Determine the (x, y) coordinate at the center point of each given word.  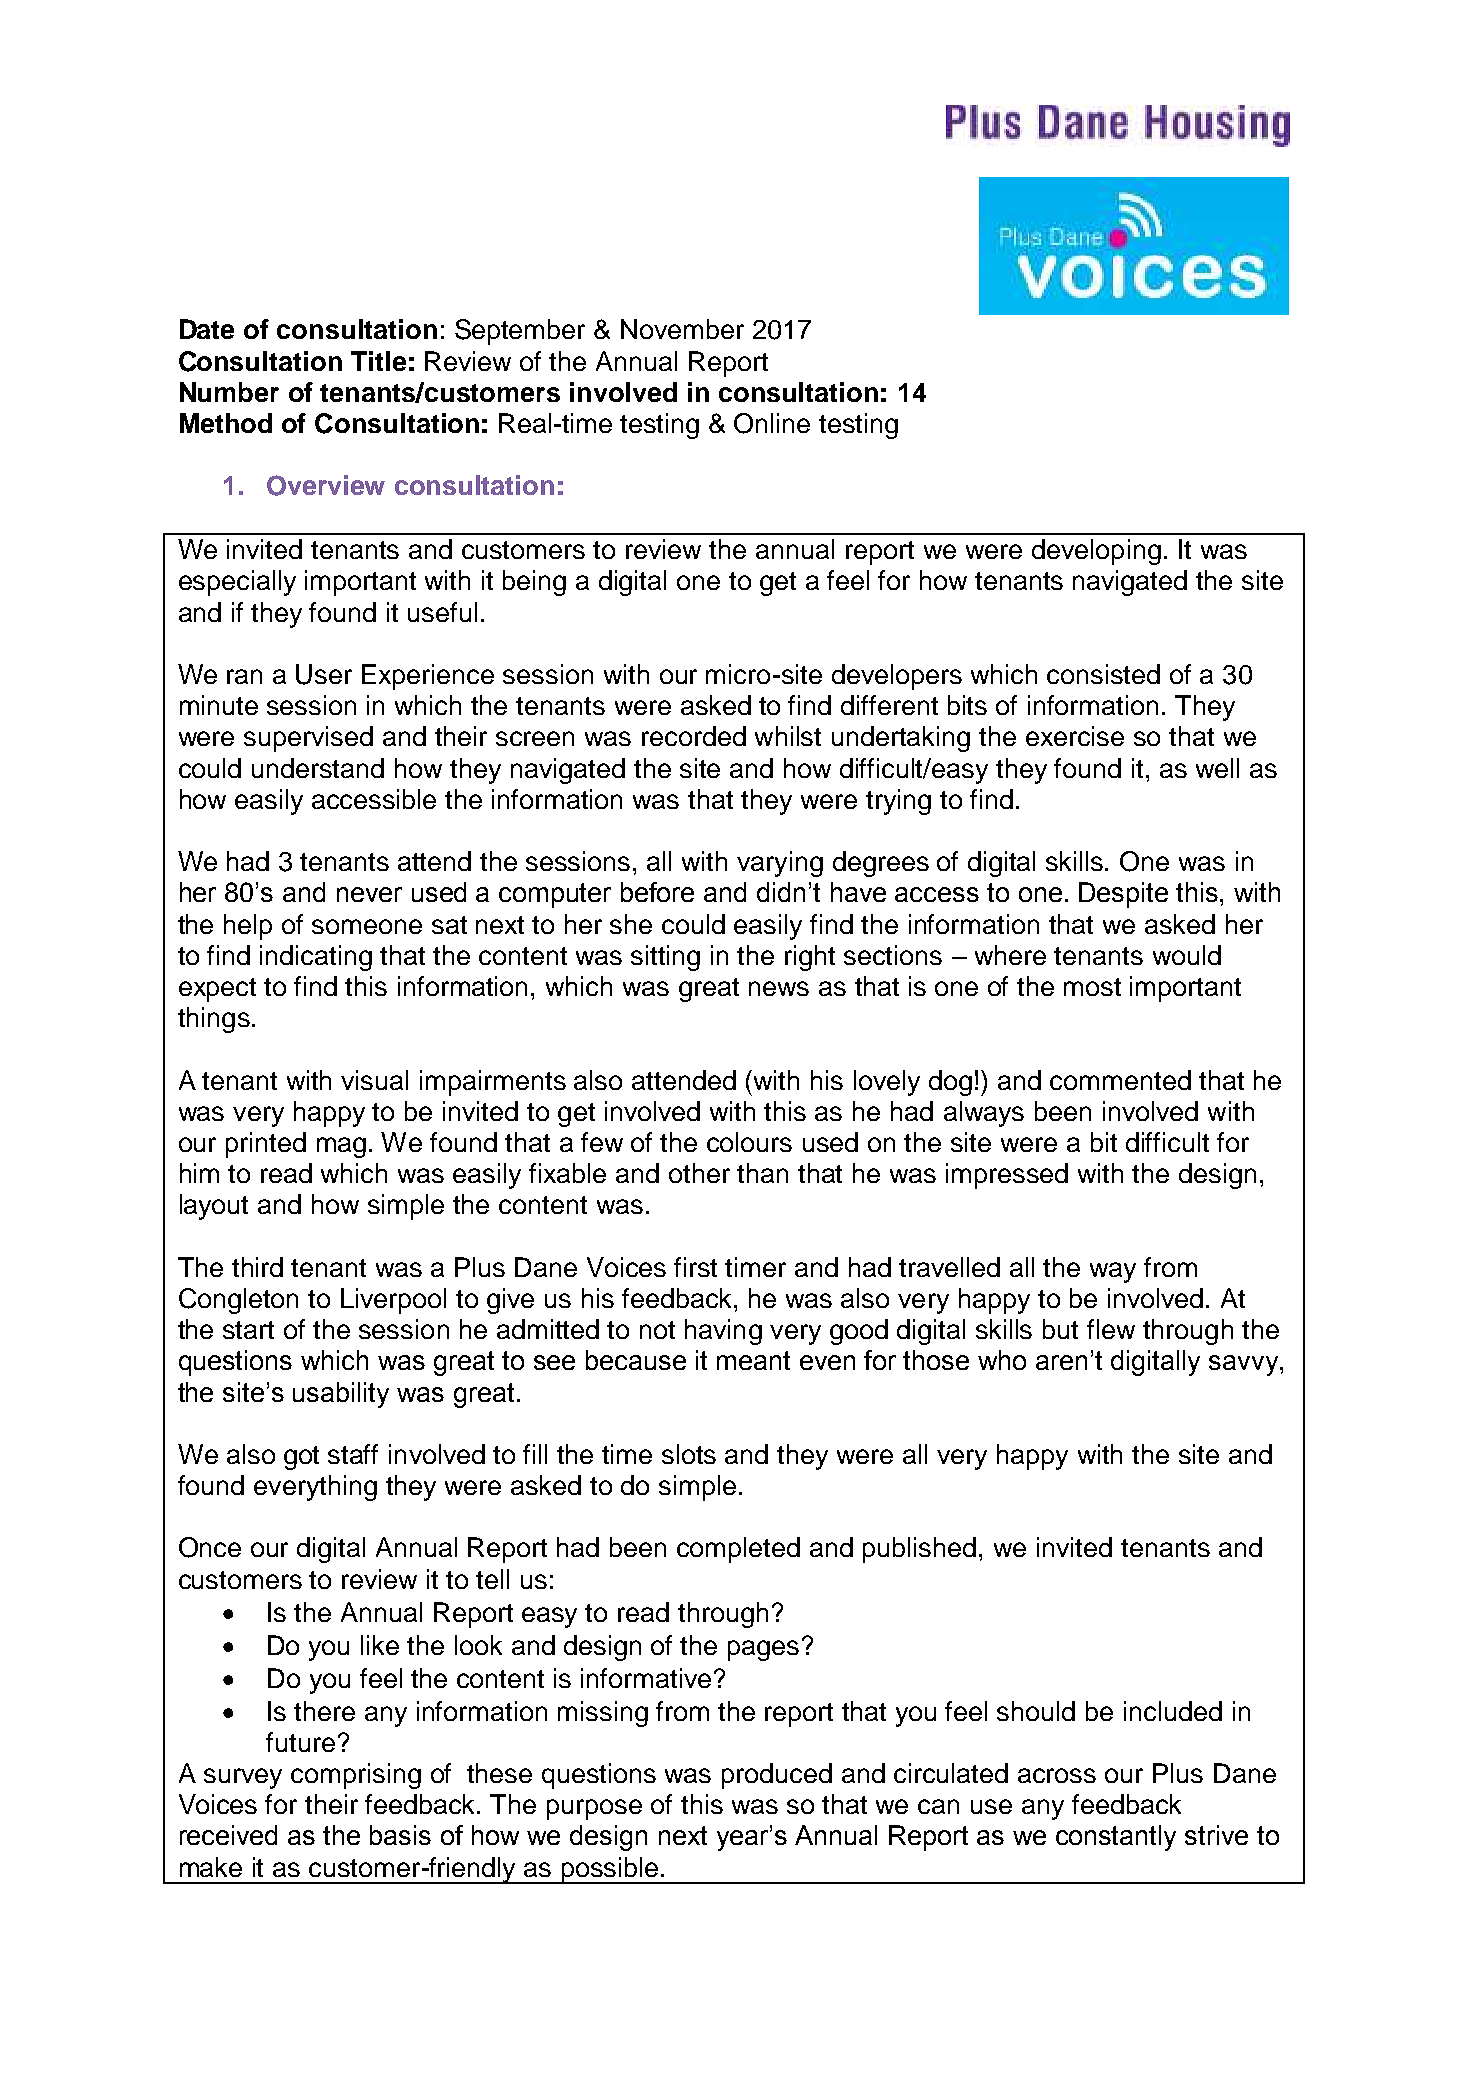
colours (749, 1142)
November (682, 329)
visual (374, 1080)
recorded (694, 736)
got (301, 1458)
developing (1096, 552)
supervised (308, 739)
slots (689, 1454)
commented (1120, 1080)
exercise (1075, 736)
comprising (356, 1776)
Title (378, 361)
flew (1111, 1329)
